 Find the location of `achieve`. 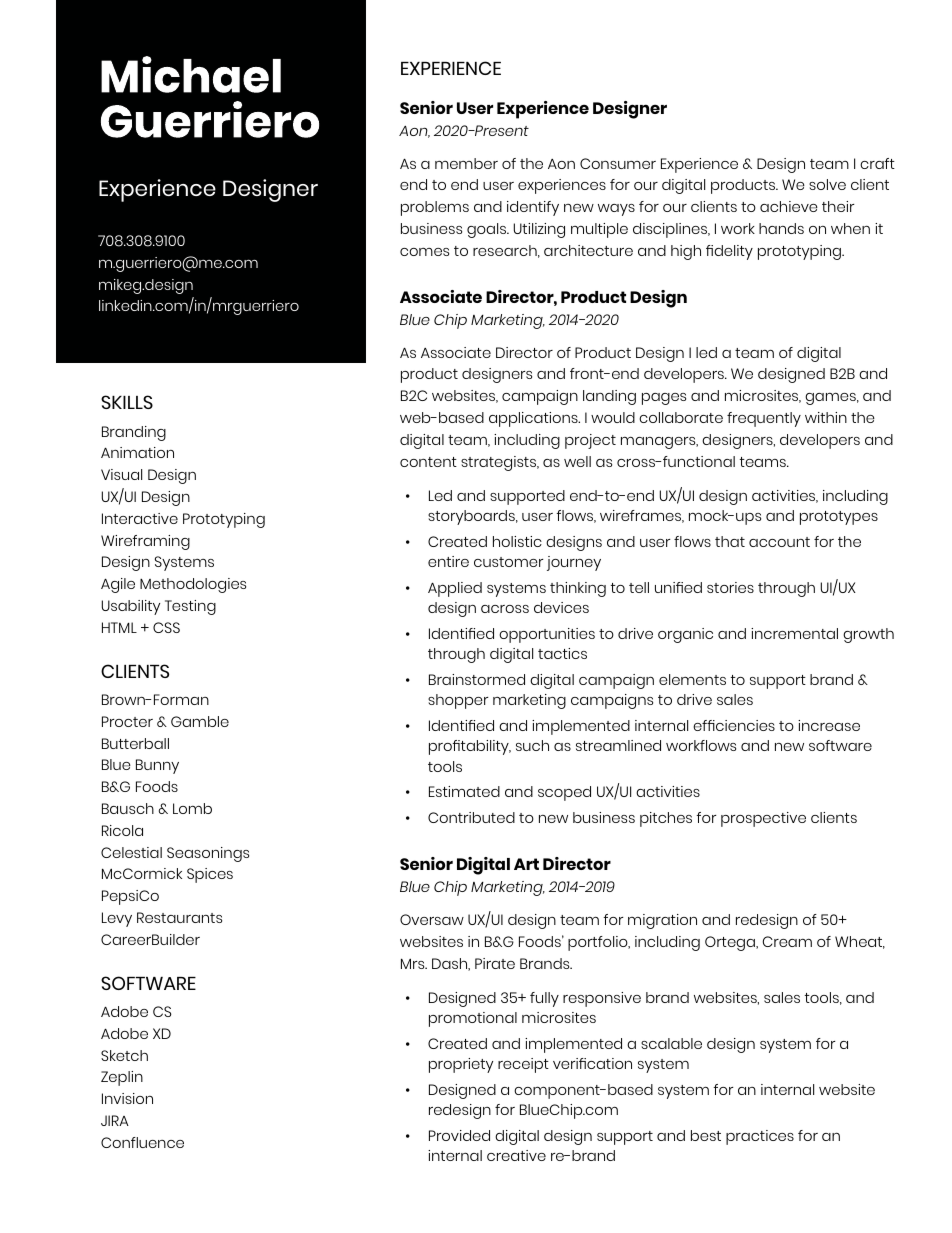

achieve is located at coordinates (789, 206).
